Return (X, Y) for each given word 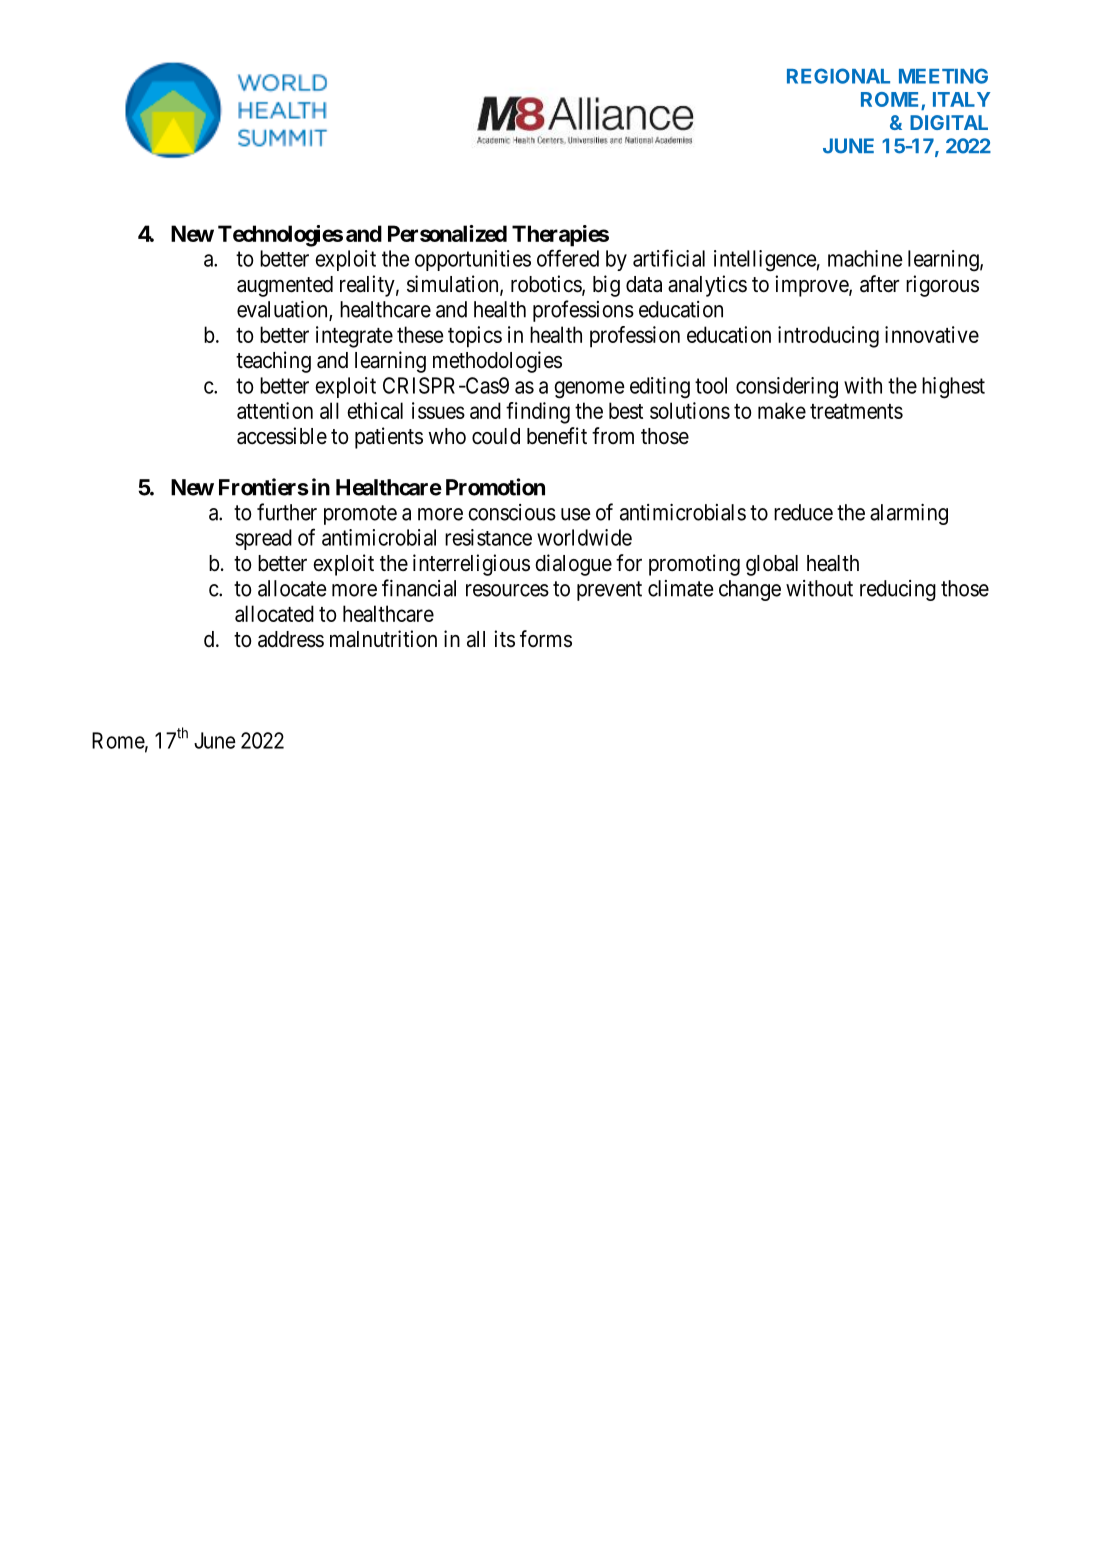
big (606, 286)
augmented (285, 286)
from (613, 435)
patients (389, 438)
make (782, 410)
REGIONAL (838, 76)
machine (865, 258)
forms (546, 639)
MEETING (943, 76)
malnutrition (383, 639)
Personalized (447, 233)
